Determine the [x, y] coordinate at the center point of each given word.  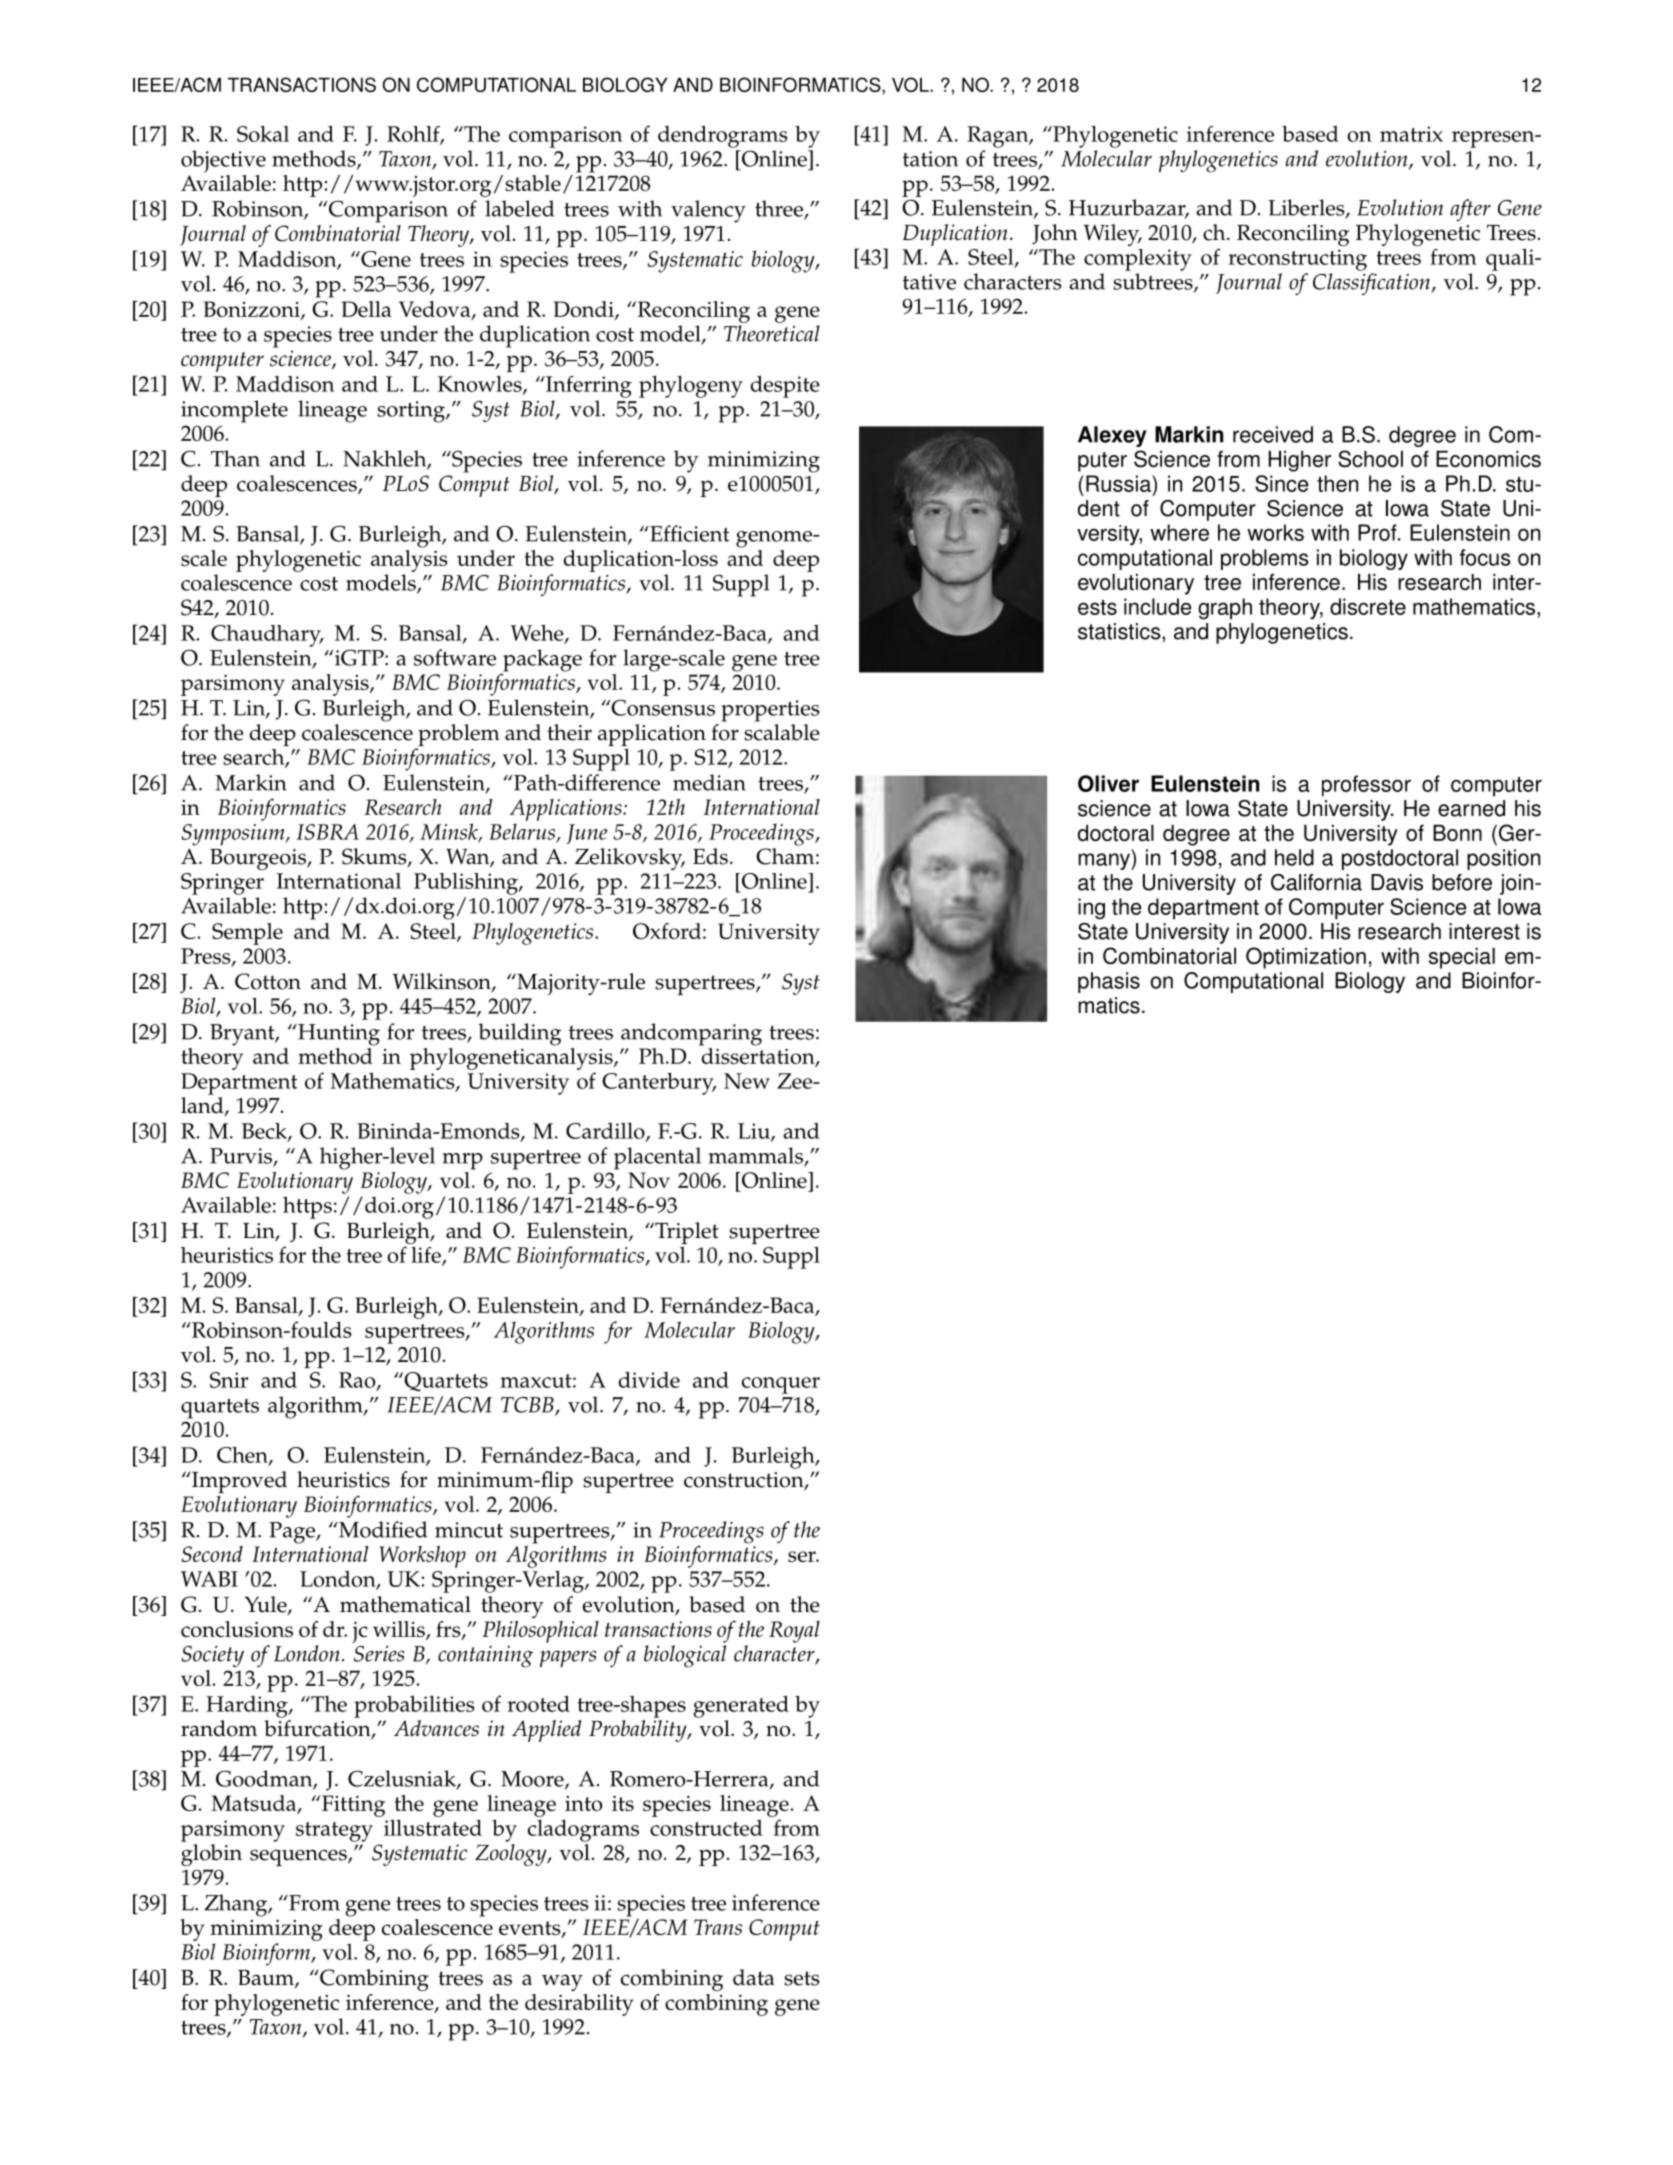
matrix [1411, 134]
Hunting [338, 1035]
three [780, 209]
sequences [299, 1857]
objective [223, 161]
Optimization [1306, 958]
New [747, 1081]
